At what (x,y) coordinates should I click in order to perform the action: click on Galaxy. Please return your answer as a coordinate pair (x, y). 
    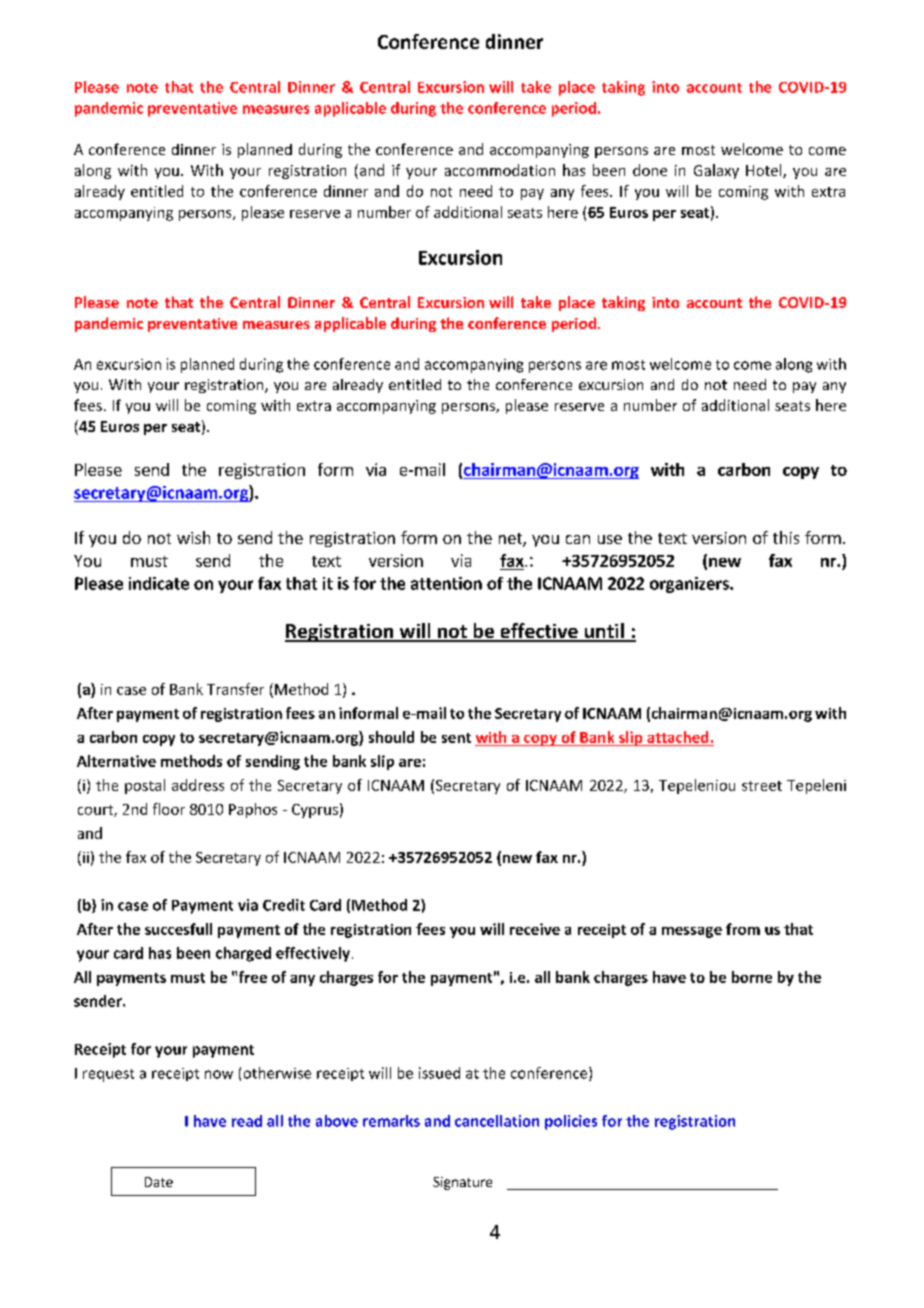
    Looking at the image, I should click on (716, 171).
